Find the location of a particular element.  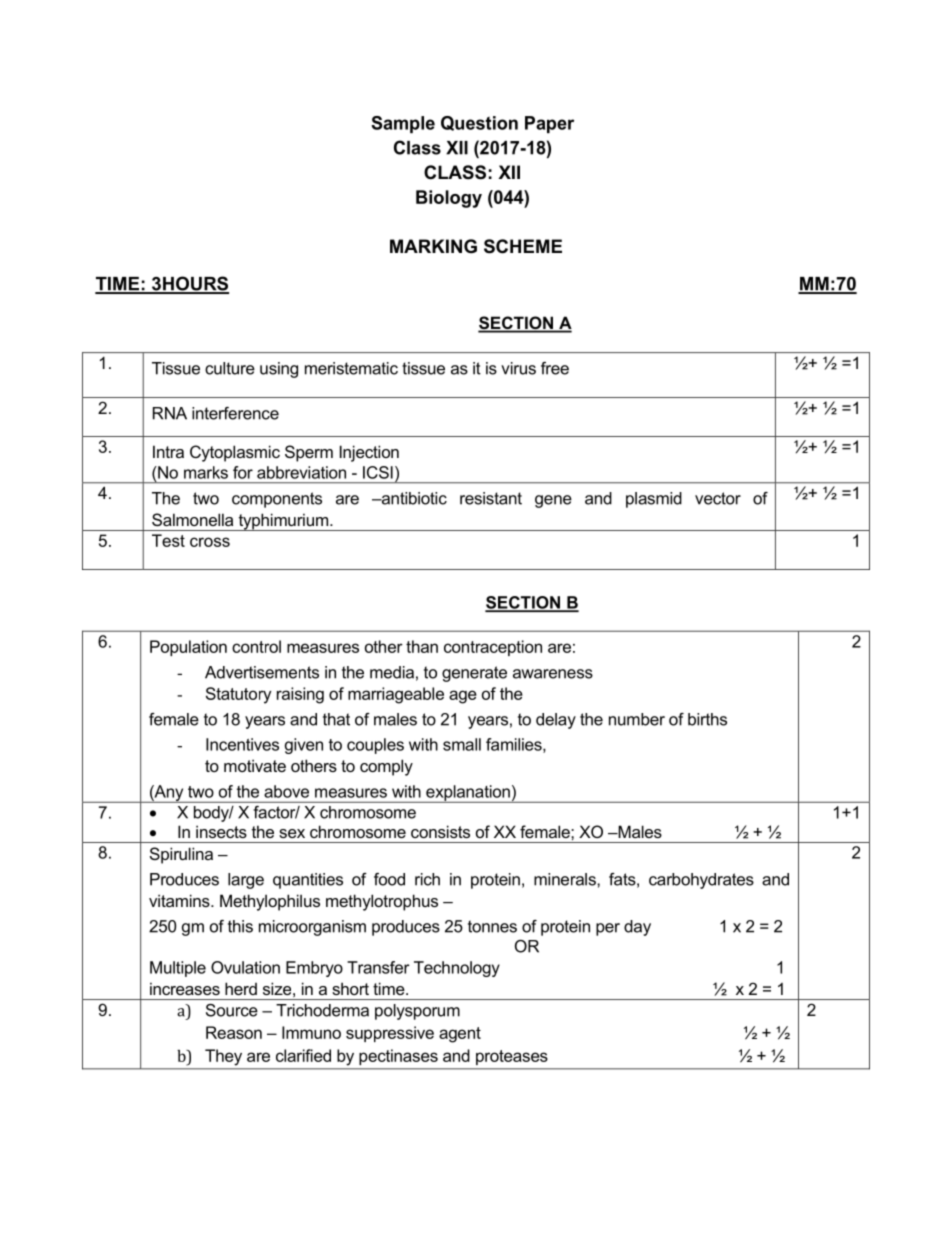

carbohydrates is located at coordinates (701, 881).
